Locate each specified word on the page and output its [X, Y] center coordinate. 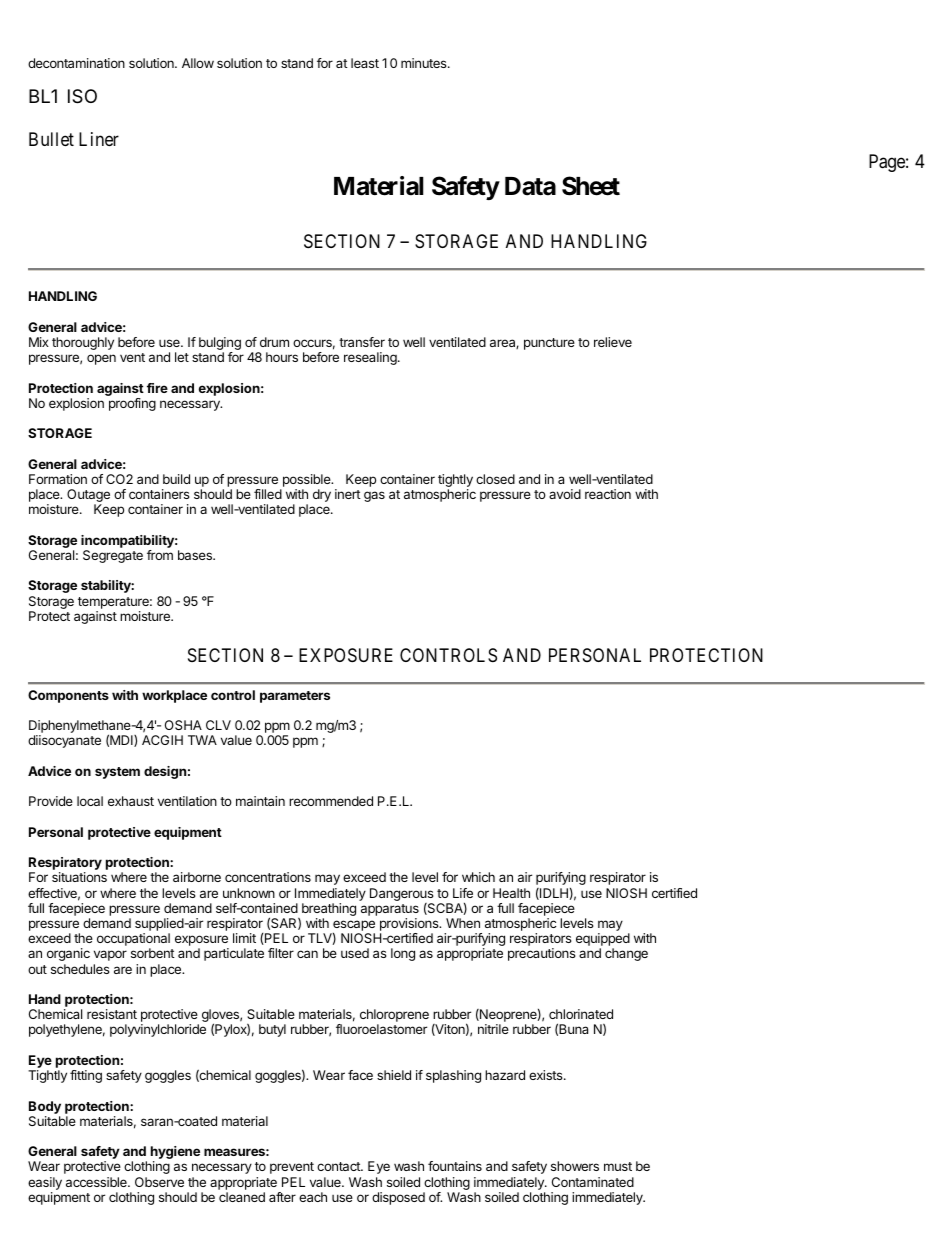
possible [306, 482]
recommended [331, 801]
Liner [99, 139]
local [90, 801]
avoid [565, 494]
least [365, 63]
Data [530, 186]
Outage [88, 497]
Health [511, 893]
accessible [97, 1182]
